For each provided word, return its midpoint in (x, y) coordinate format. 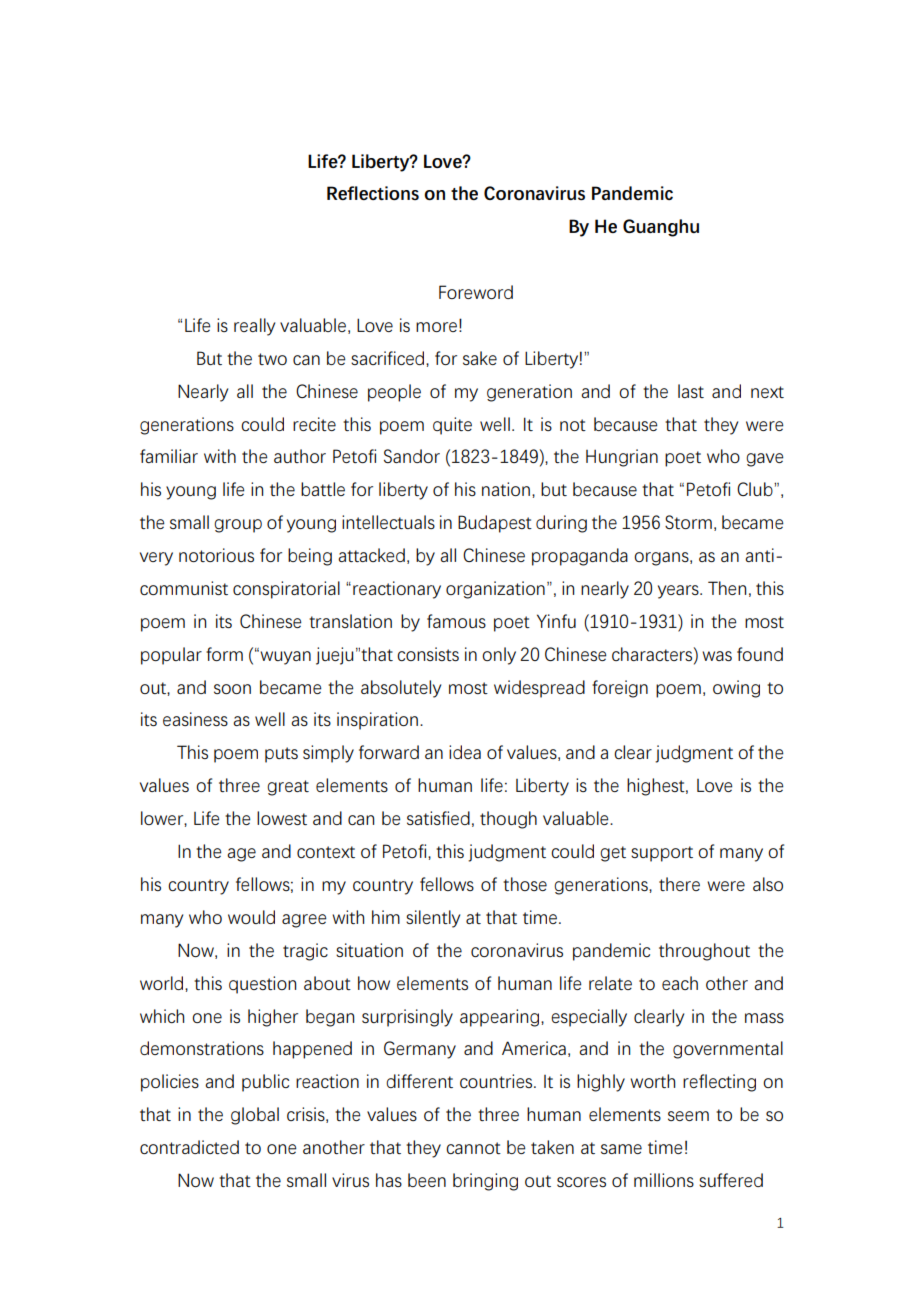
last (691, 391)
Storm (688, 522)
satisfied (438, 818)
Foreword (476, 292)
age (241, 855)
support (662, 854)
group (238, 526)
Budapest (495, 524)
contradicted (189, 1147)
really (254, 327)
